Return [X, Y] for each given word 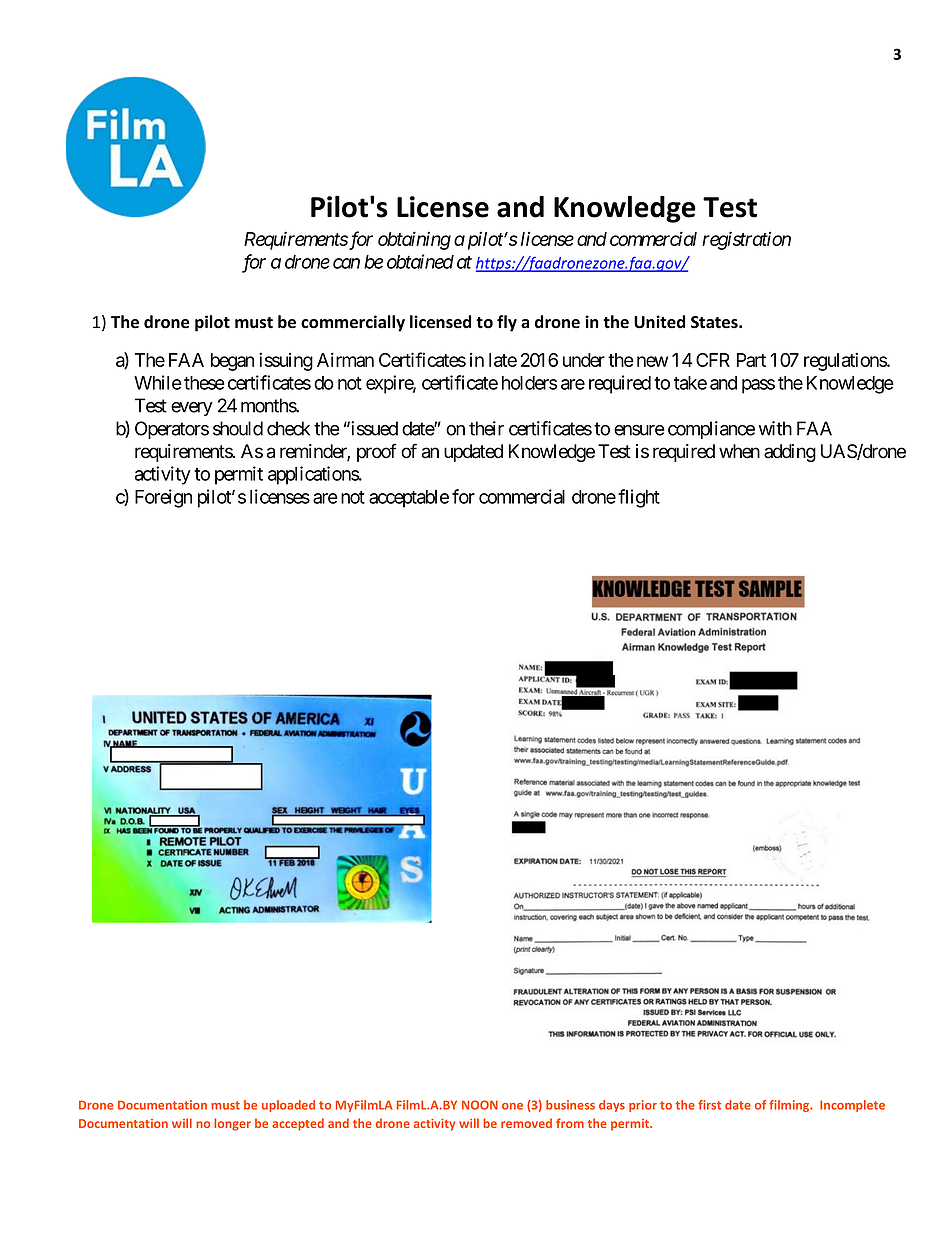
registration [746, 240]
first [709, 1105]
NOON [480, 1105]
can [346, 263]
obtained [420, 261]
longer [232, 1124]
